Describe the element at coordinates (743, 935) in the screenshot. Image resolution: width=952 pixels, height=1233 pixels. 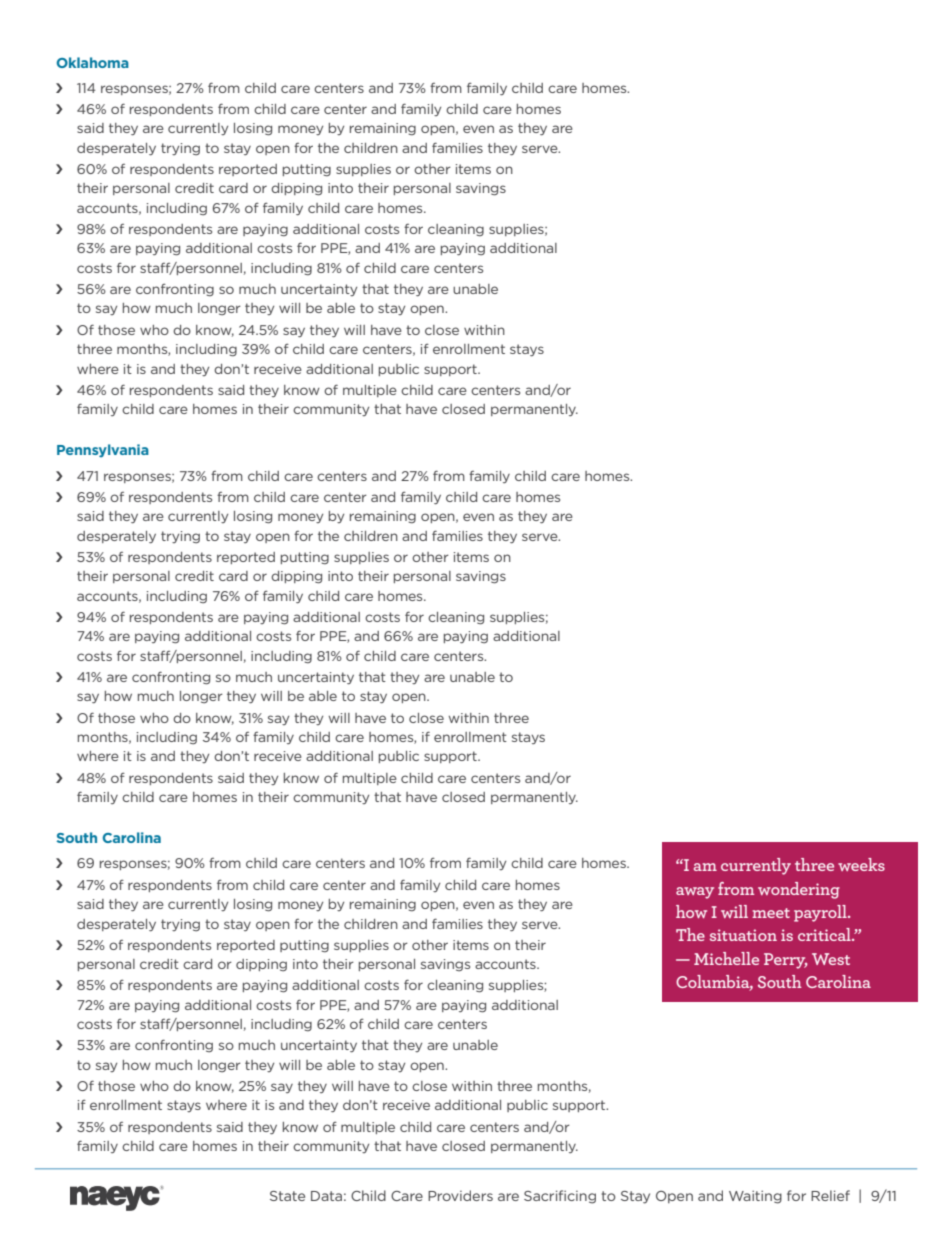
I see `situation` at that location.
